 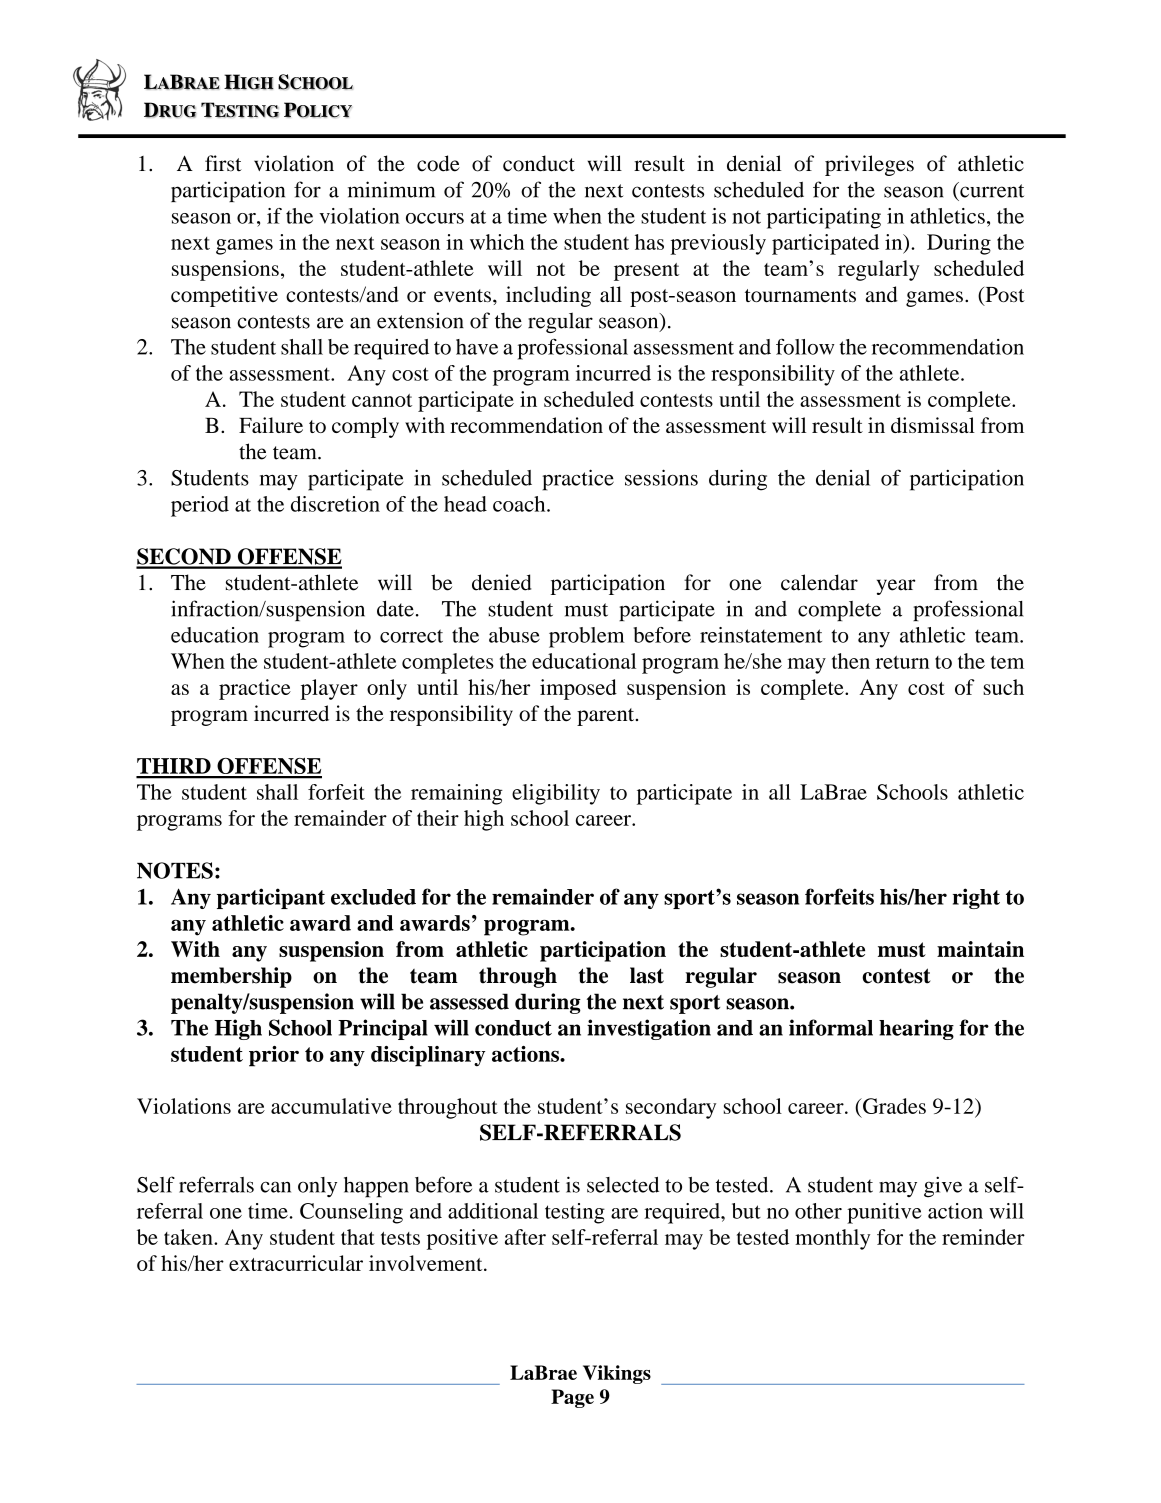 I want to click on eligibility, so click(x=556, y=794).
